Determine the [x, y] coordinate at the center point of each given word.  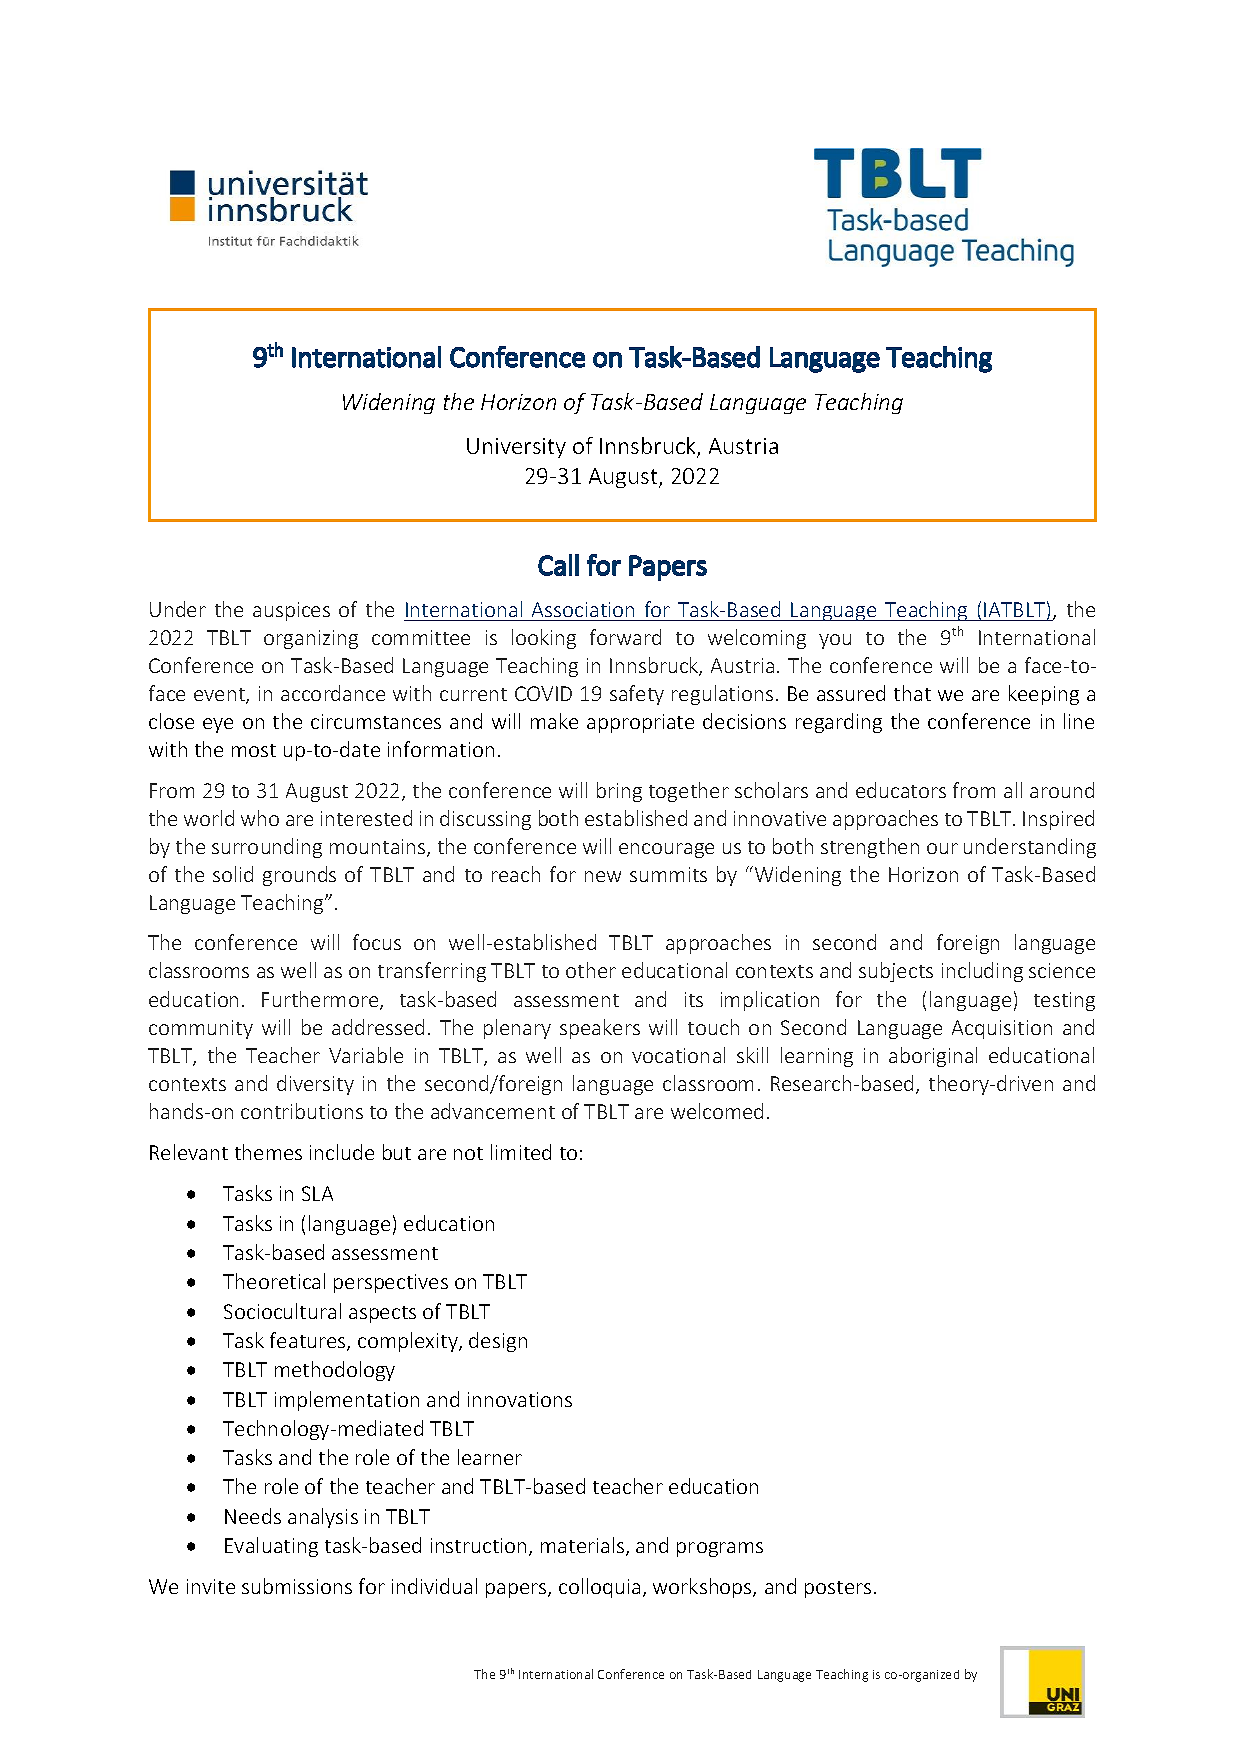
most [254, 750]
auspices [291, 611]
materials [584, 1546]
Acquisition [1002, 1029]
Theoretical [274, 1281]
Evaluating [271, 1547]
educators [901, 790]
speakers [600, 1029]
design [498, 1342]
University [516, 448]
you [835, 641]
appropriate [640, 723]
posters [838, 1589]
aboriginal [933, 1057]
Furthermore [321, 1000]
